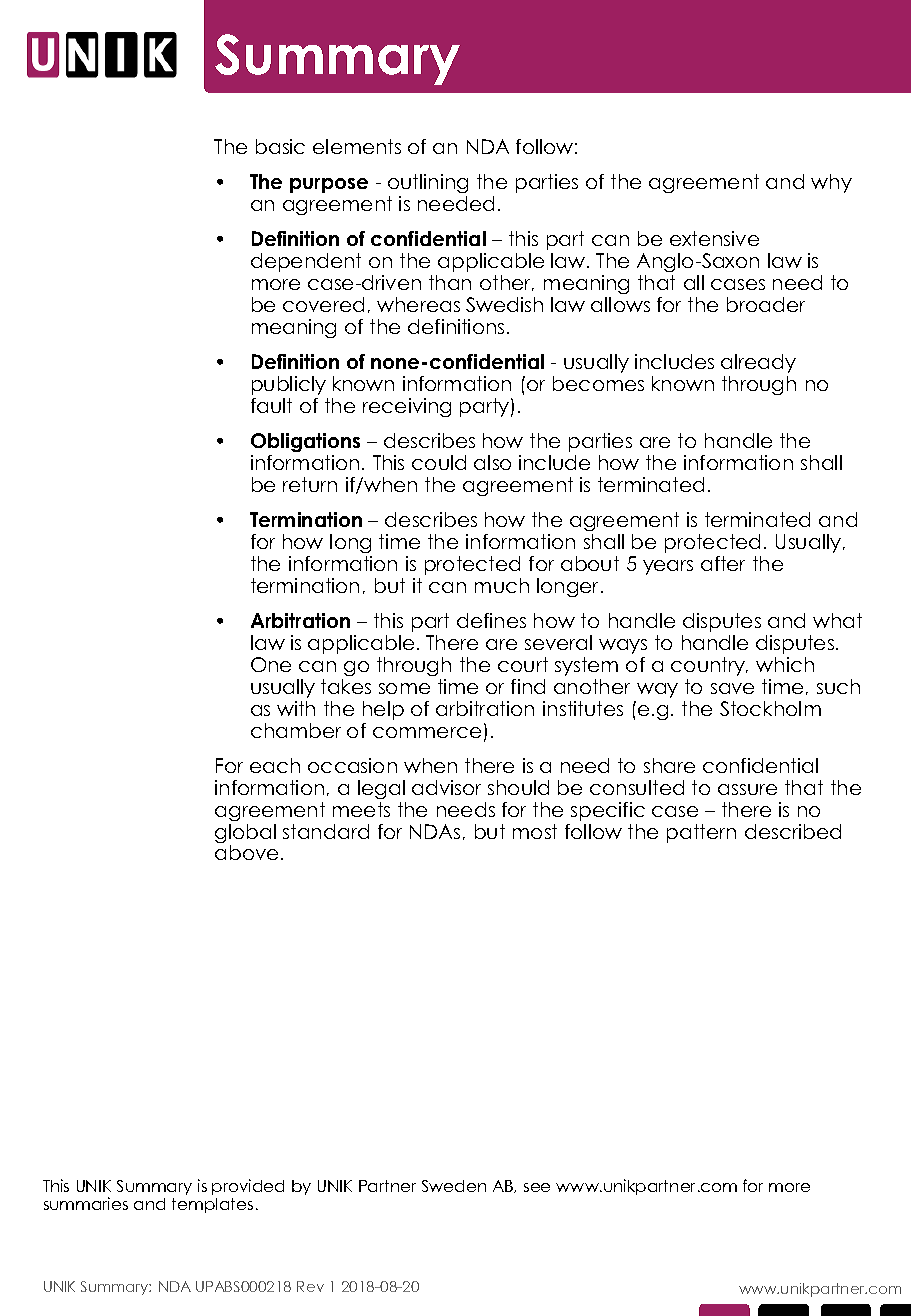 This screenshot has height=1316, width=911. What do you see at coordinates (275, 765) in the screenshot?
I see `each` at bounding box center [275, 765].
